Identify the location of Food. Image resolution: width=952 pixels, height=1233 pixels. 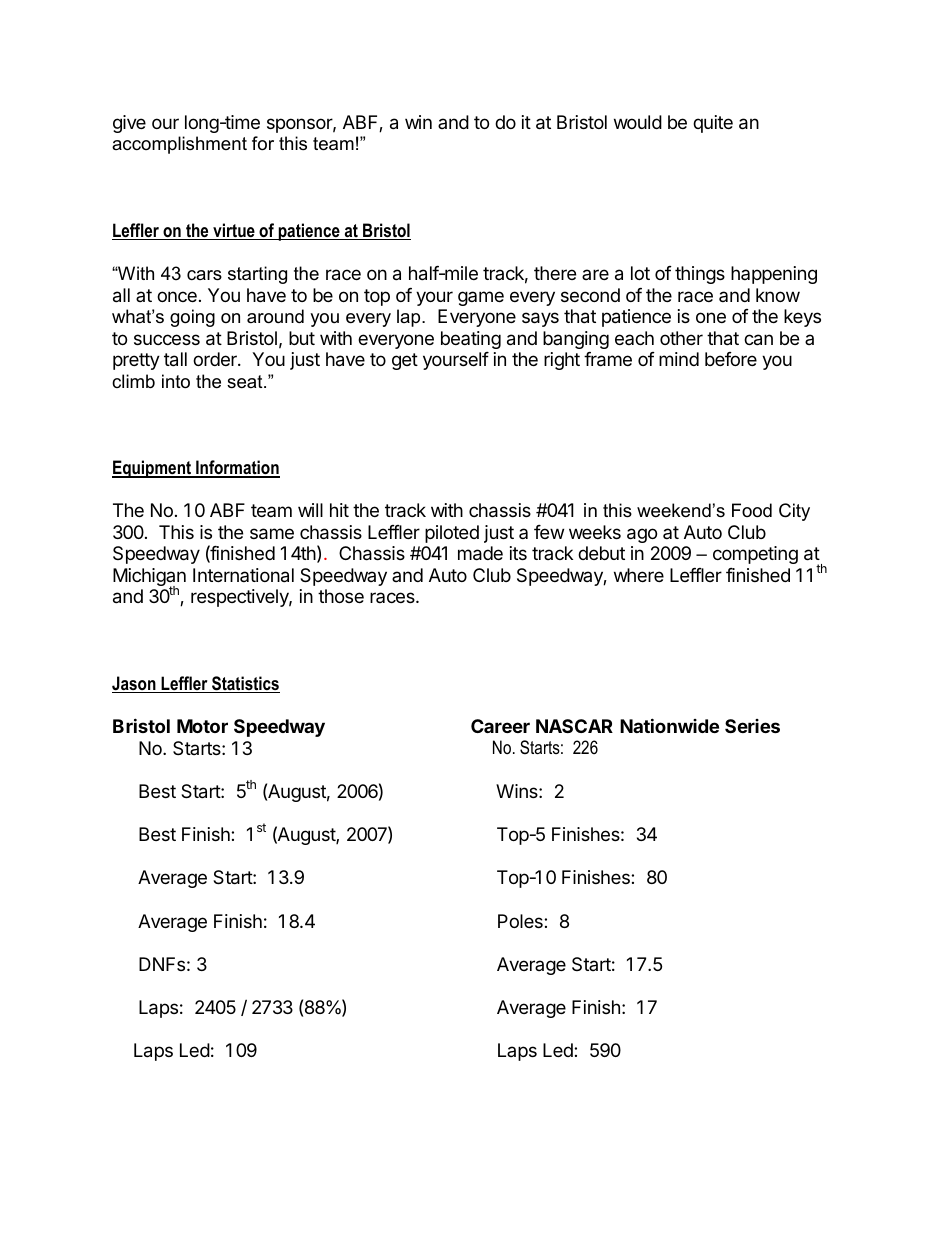
(752, 510).
